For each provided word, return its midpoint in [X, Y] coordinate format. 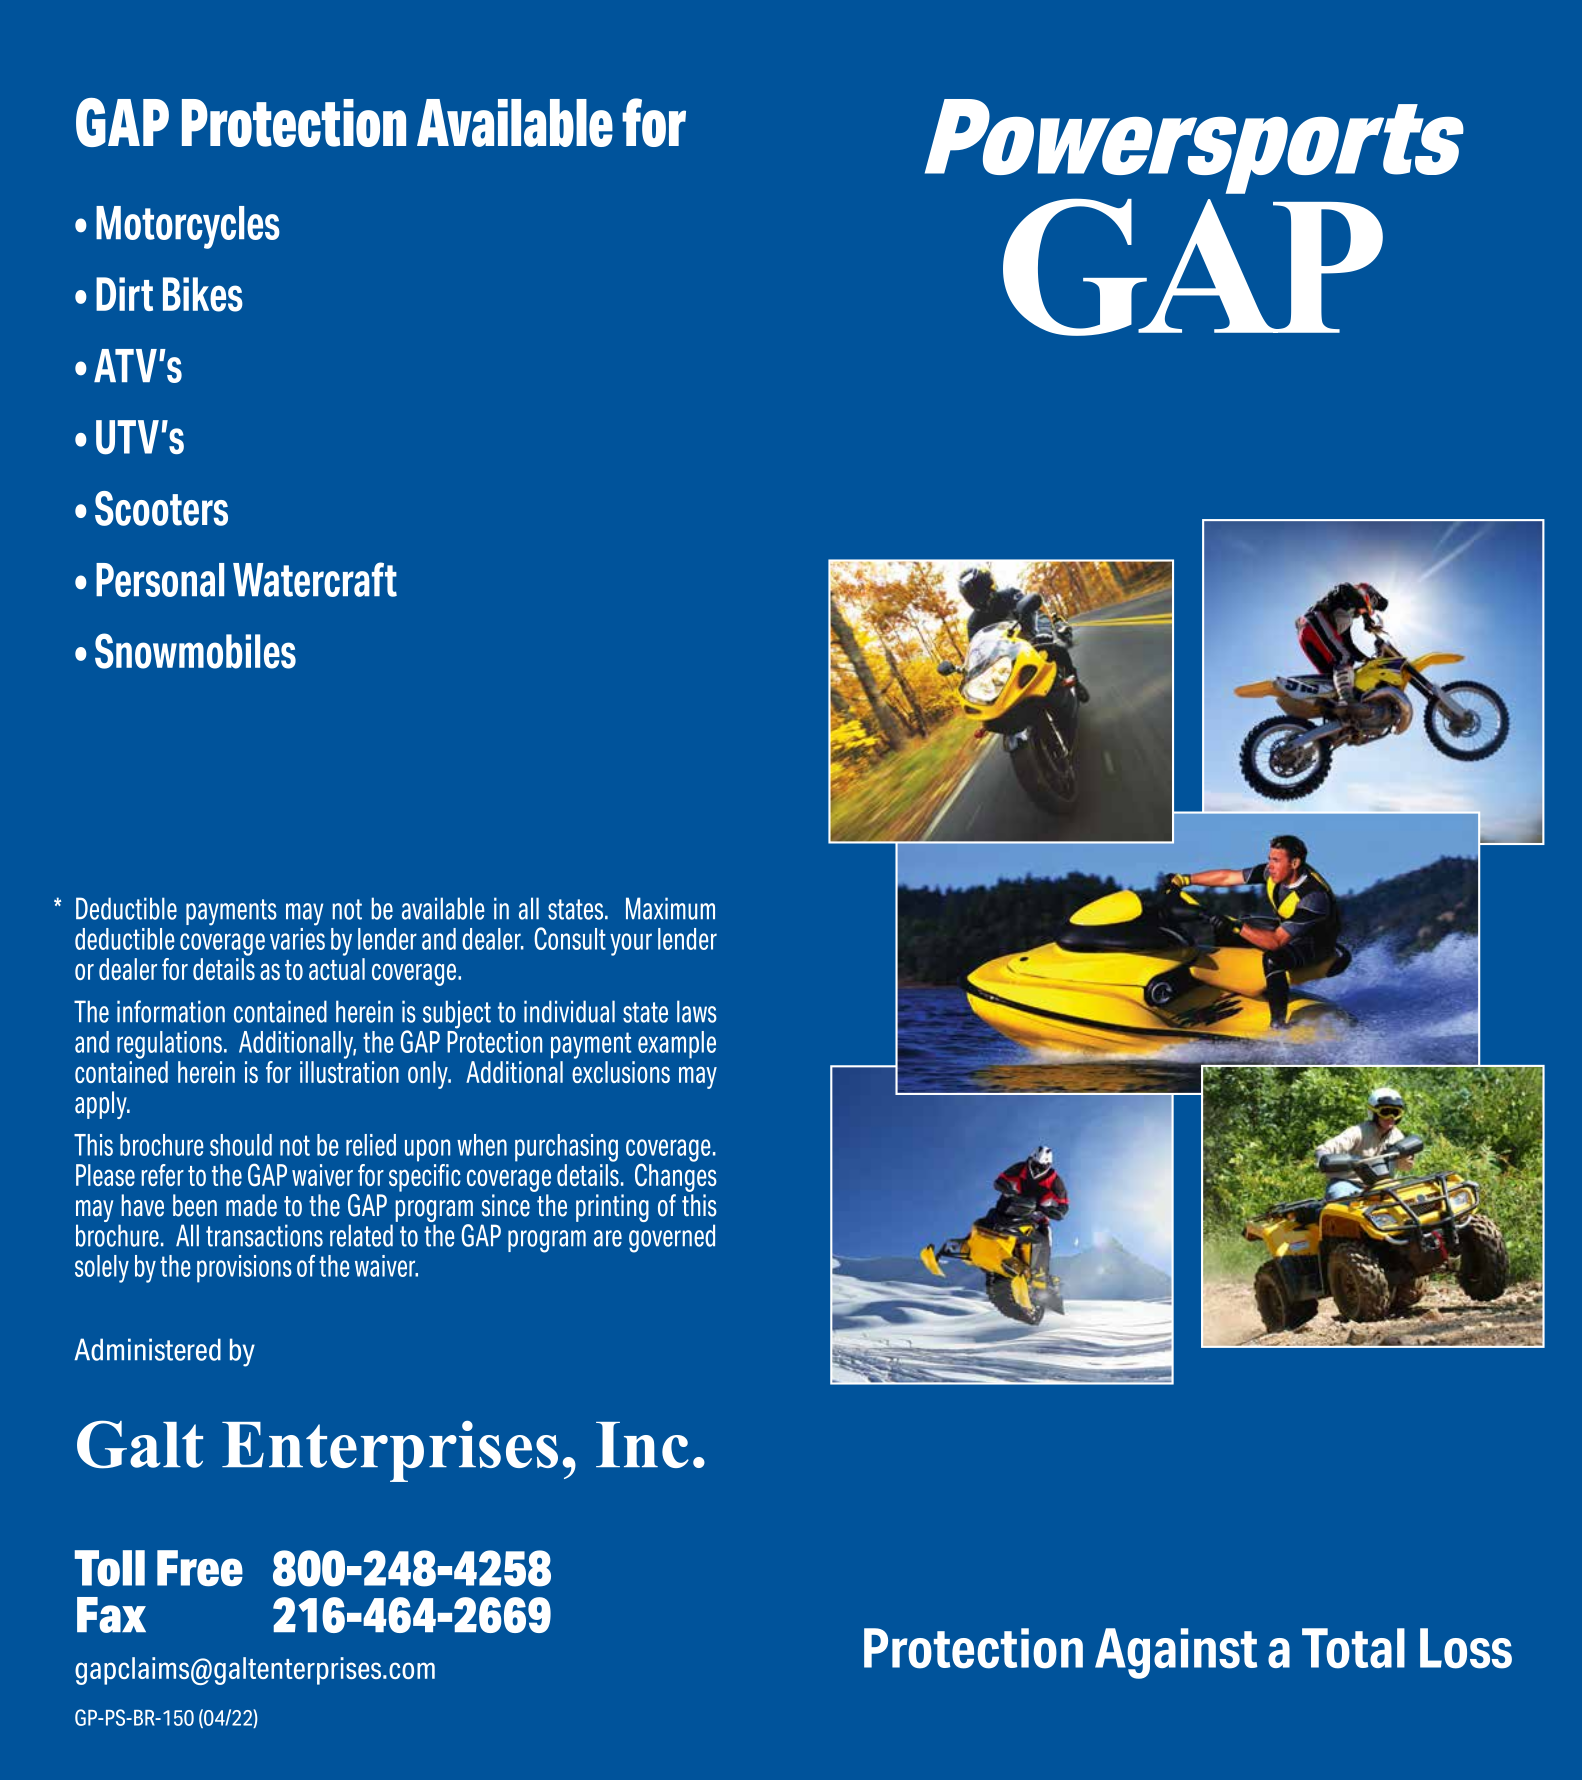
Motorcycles [188, 227]
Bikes [203, 294]
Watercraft [315, 579]
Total [1353, 1648]
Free [200, 1568]
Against [1176, 1653]
